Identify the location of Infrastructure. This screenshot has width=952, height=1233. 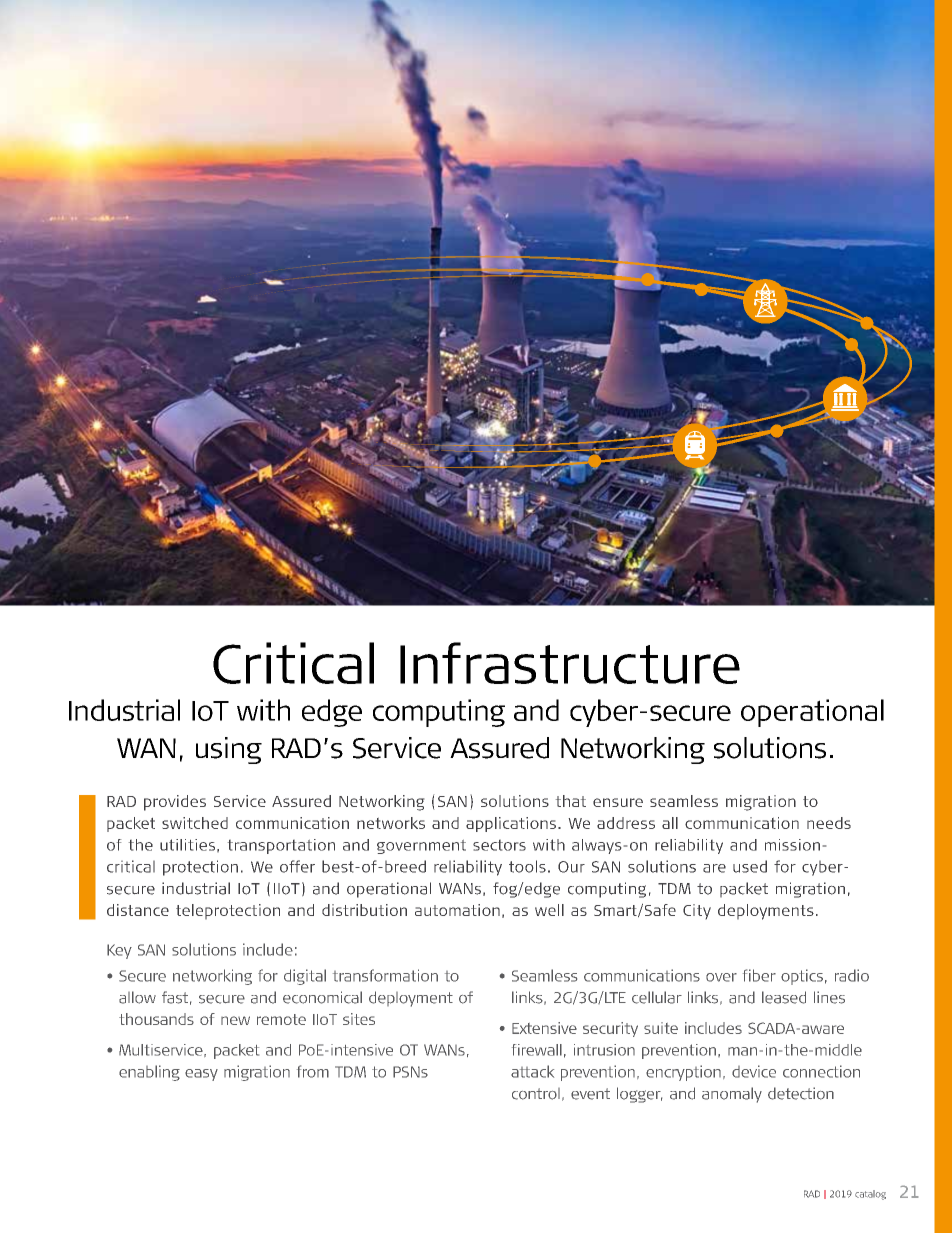
(570, 663).
